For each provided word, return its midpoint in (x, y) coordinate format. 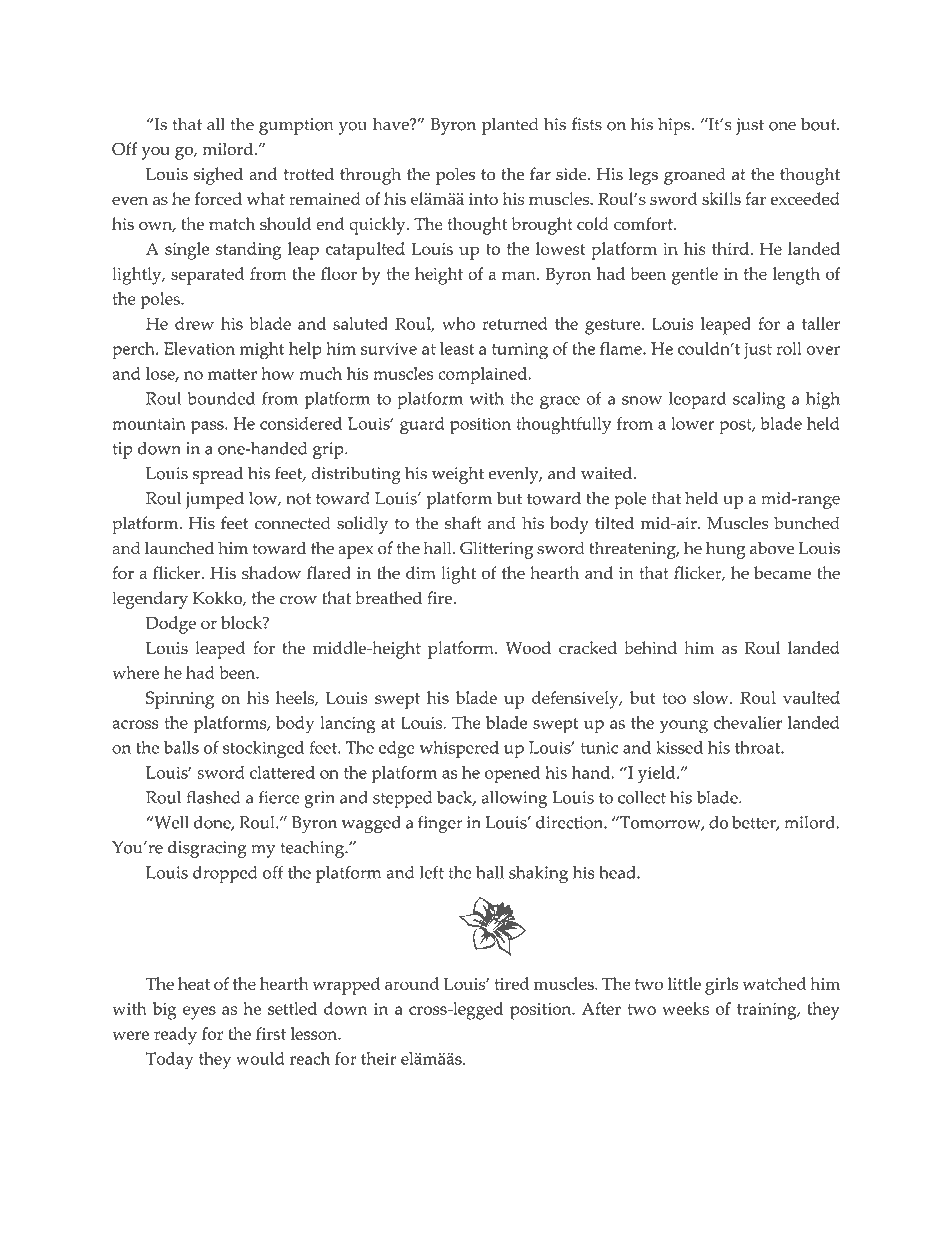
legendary (150, 600)
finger (440, 824)
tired (512, 983)
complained (482, 376)
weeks (685, 1008)
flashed (214, 797)
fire (439, 598)
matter (232, 374)
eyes (199, 1013)
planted (510, 126)
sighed (218, 176)
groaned (695, 176)
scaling (759, 401)
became (782, 572)
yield (658, 775)
